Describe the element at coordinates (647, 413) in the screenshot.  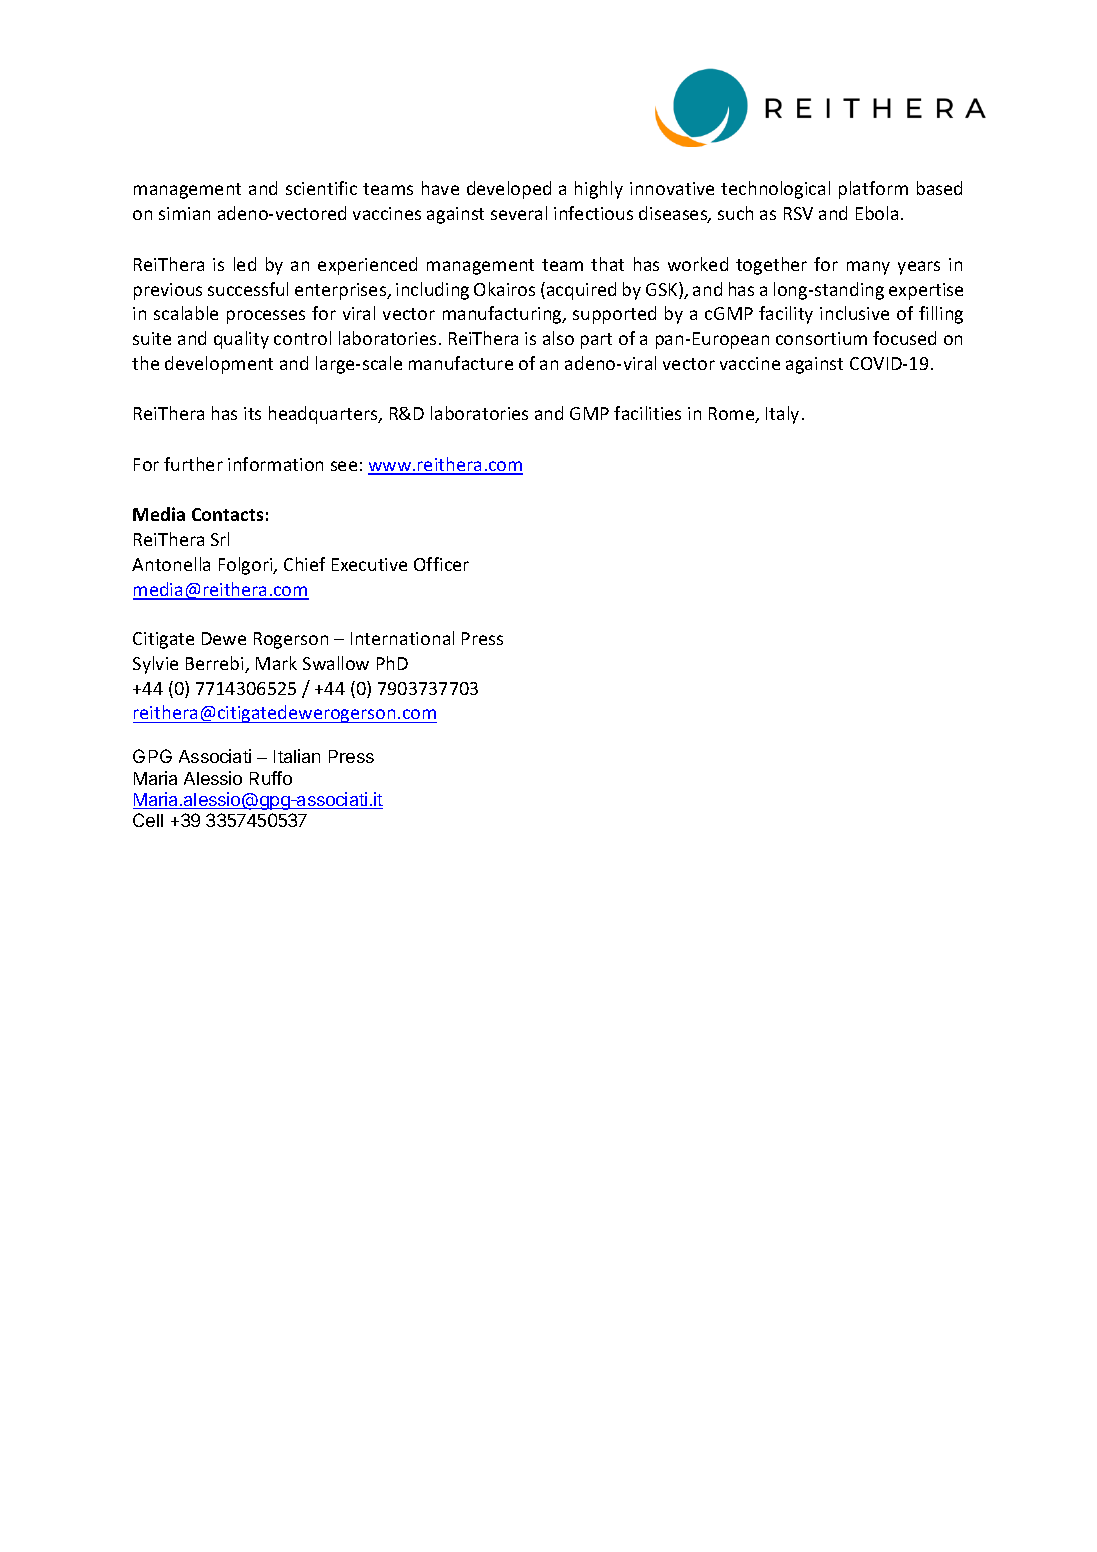
I see `facilities` at that location.
